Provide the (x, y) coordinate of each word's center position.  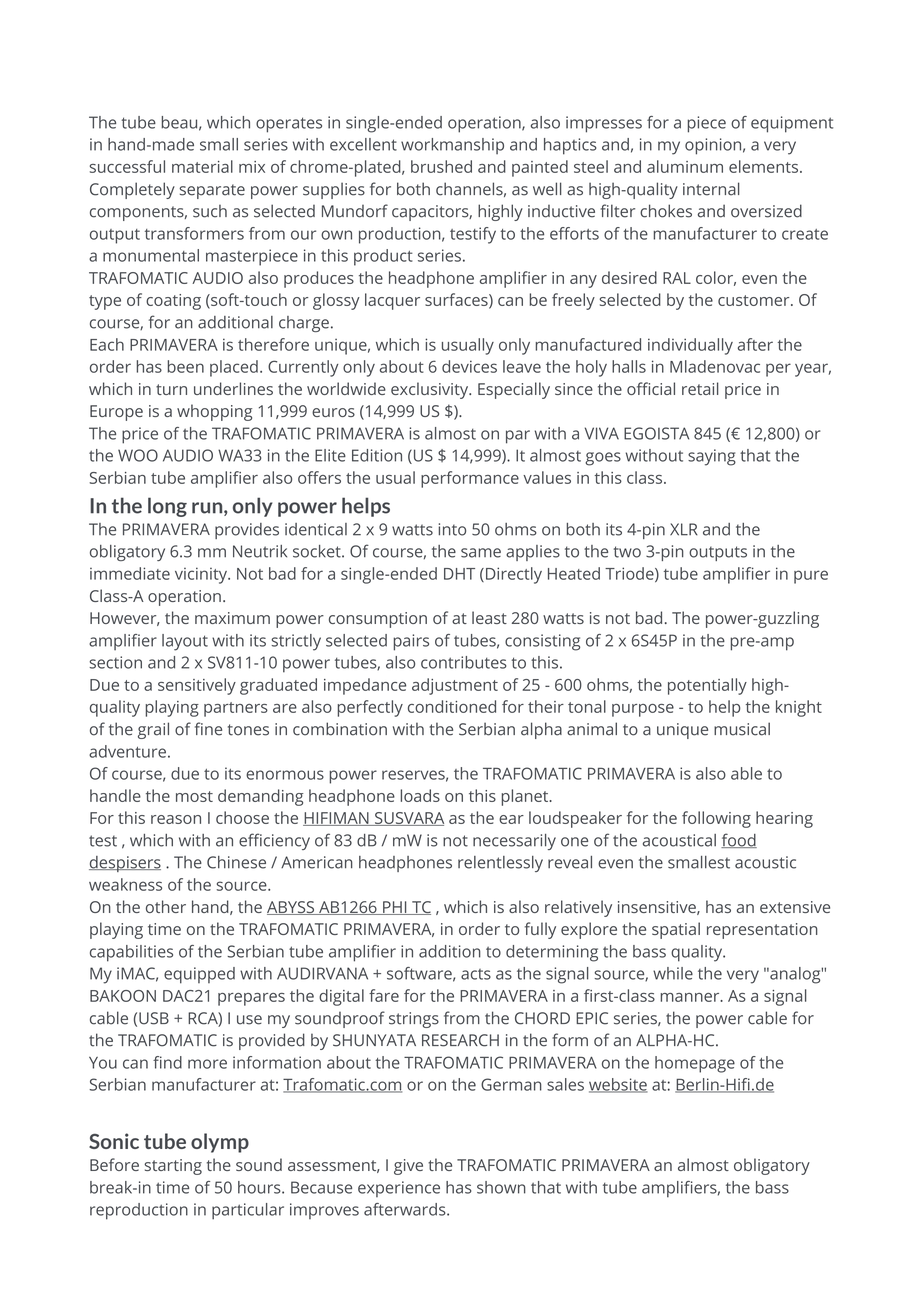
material (202, 166)
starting (173, 1167)
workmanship (452, 146)
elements (763, 166)
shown (501, 1187)
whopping (214, 412)
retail (700, 388)
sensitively (197, 686)
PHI (395, 908)
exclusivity (431, 390)
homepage (695, 1064)
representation (762, 931)
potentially (707, 686)
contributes (464, 662)
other (166, 906)
